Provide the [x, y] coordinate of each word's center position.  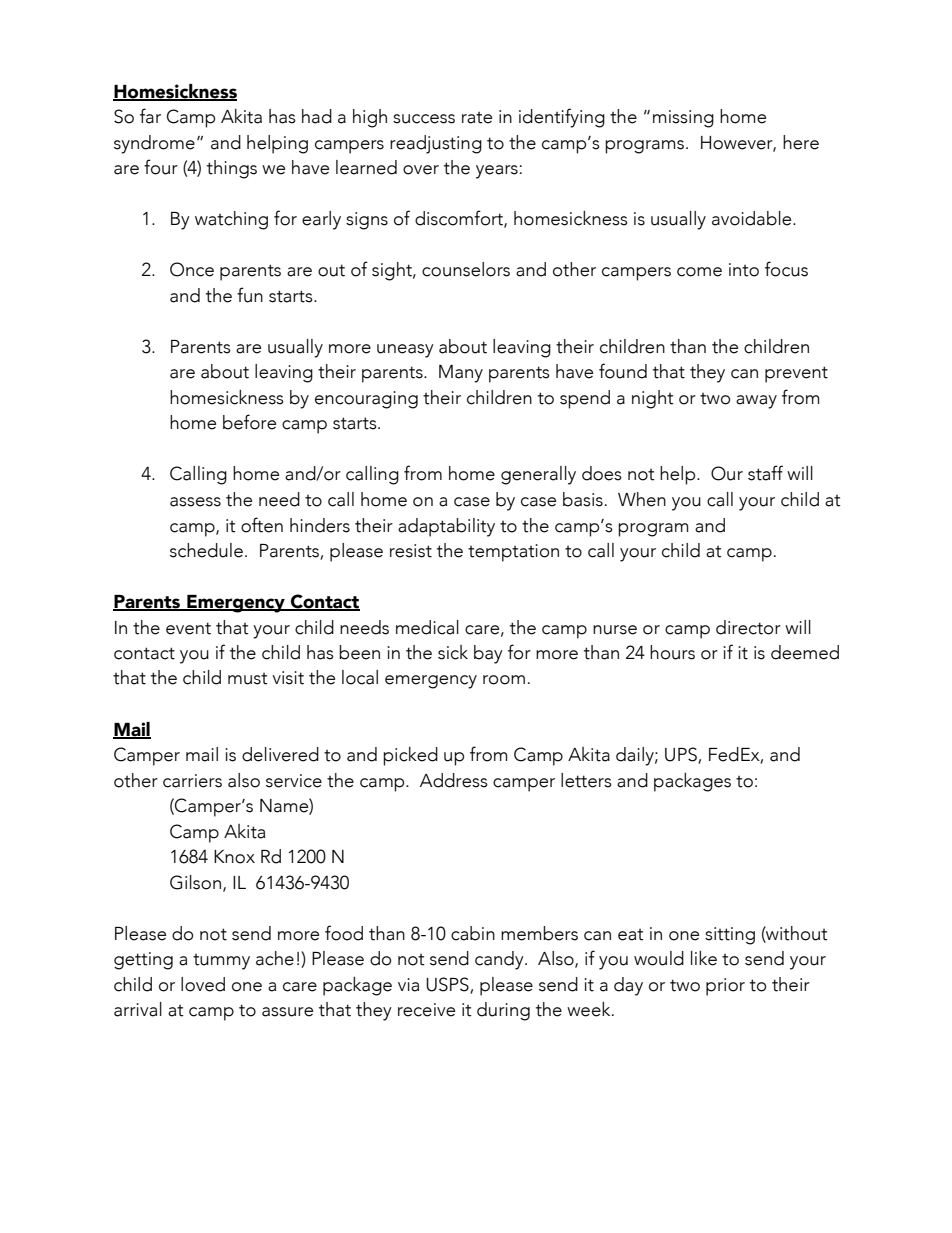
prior [725, 987]
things [232, 169]
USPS [448, 985]
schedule [206, 550]
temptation [513, 553]
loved [203, 984]
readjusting [436, 144]
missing [683, 119]
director [748, 627]
